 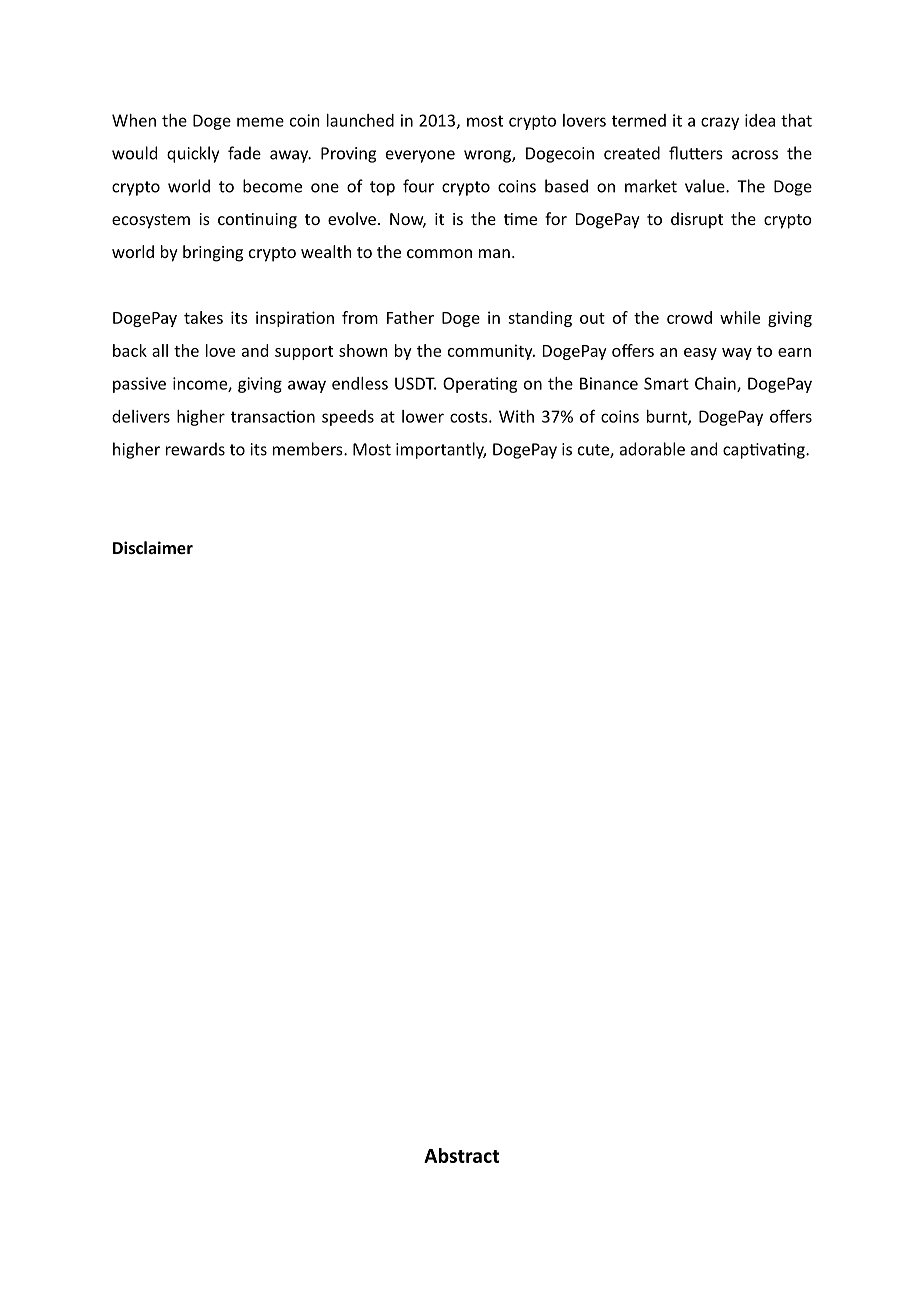 I want to click on Disclaimer, so click(x=153, y=547).
